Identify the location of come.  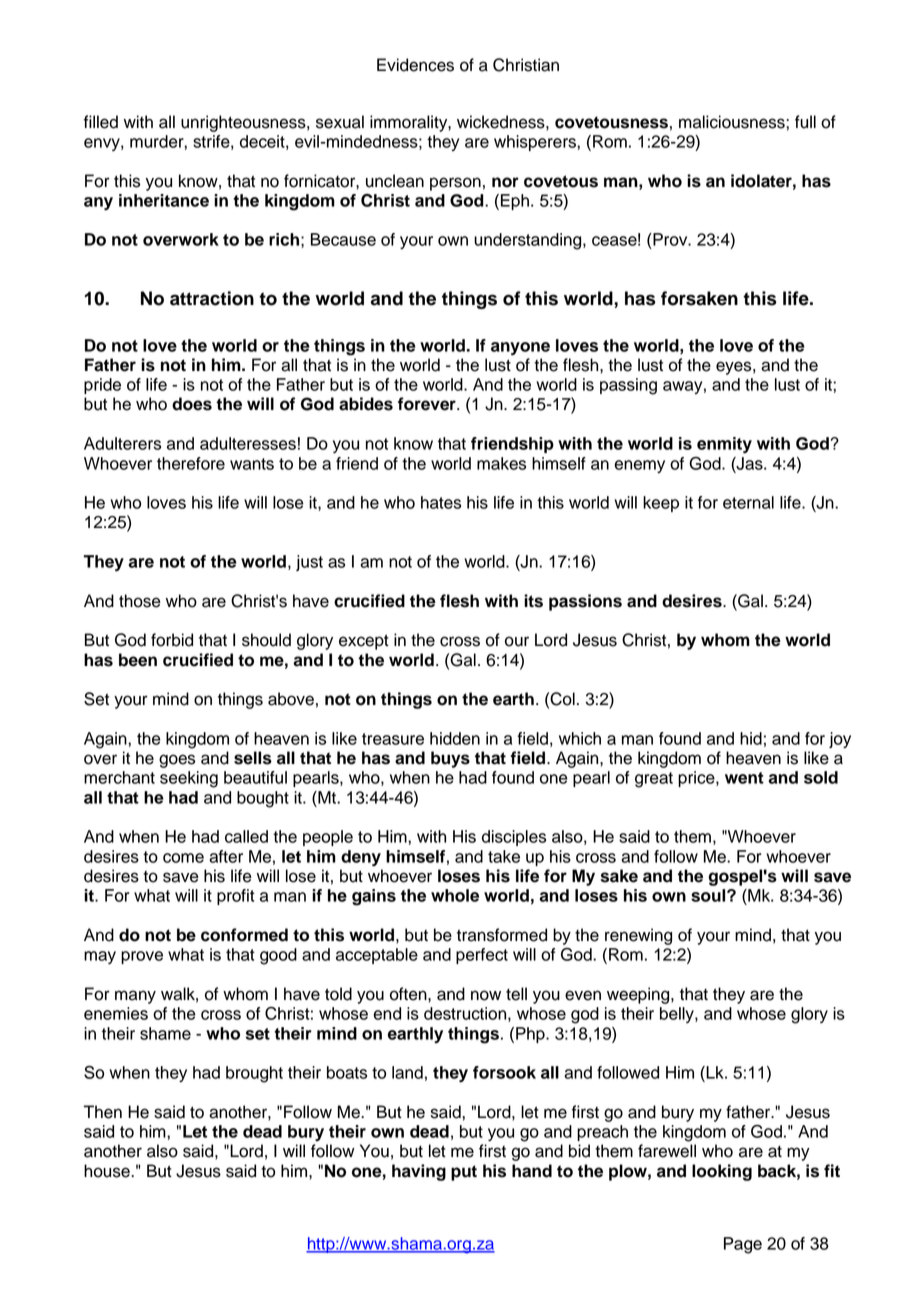
(183, 858).
